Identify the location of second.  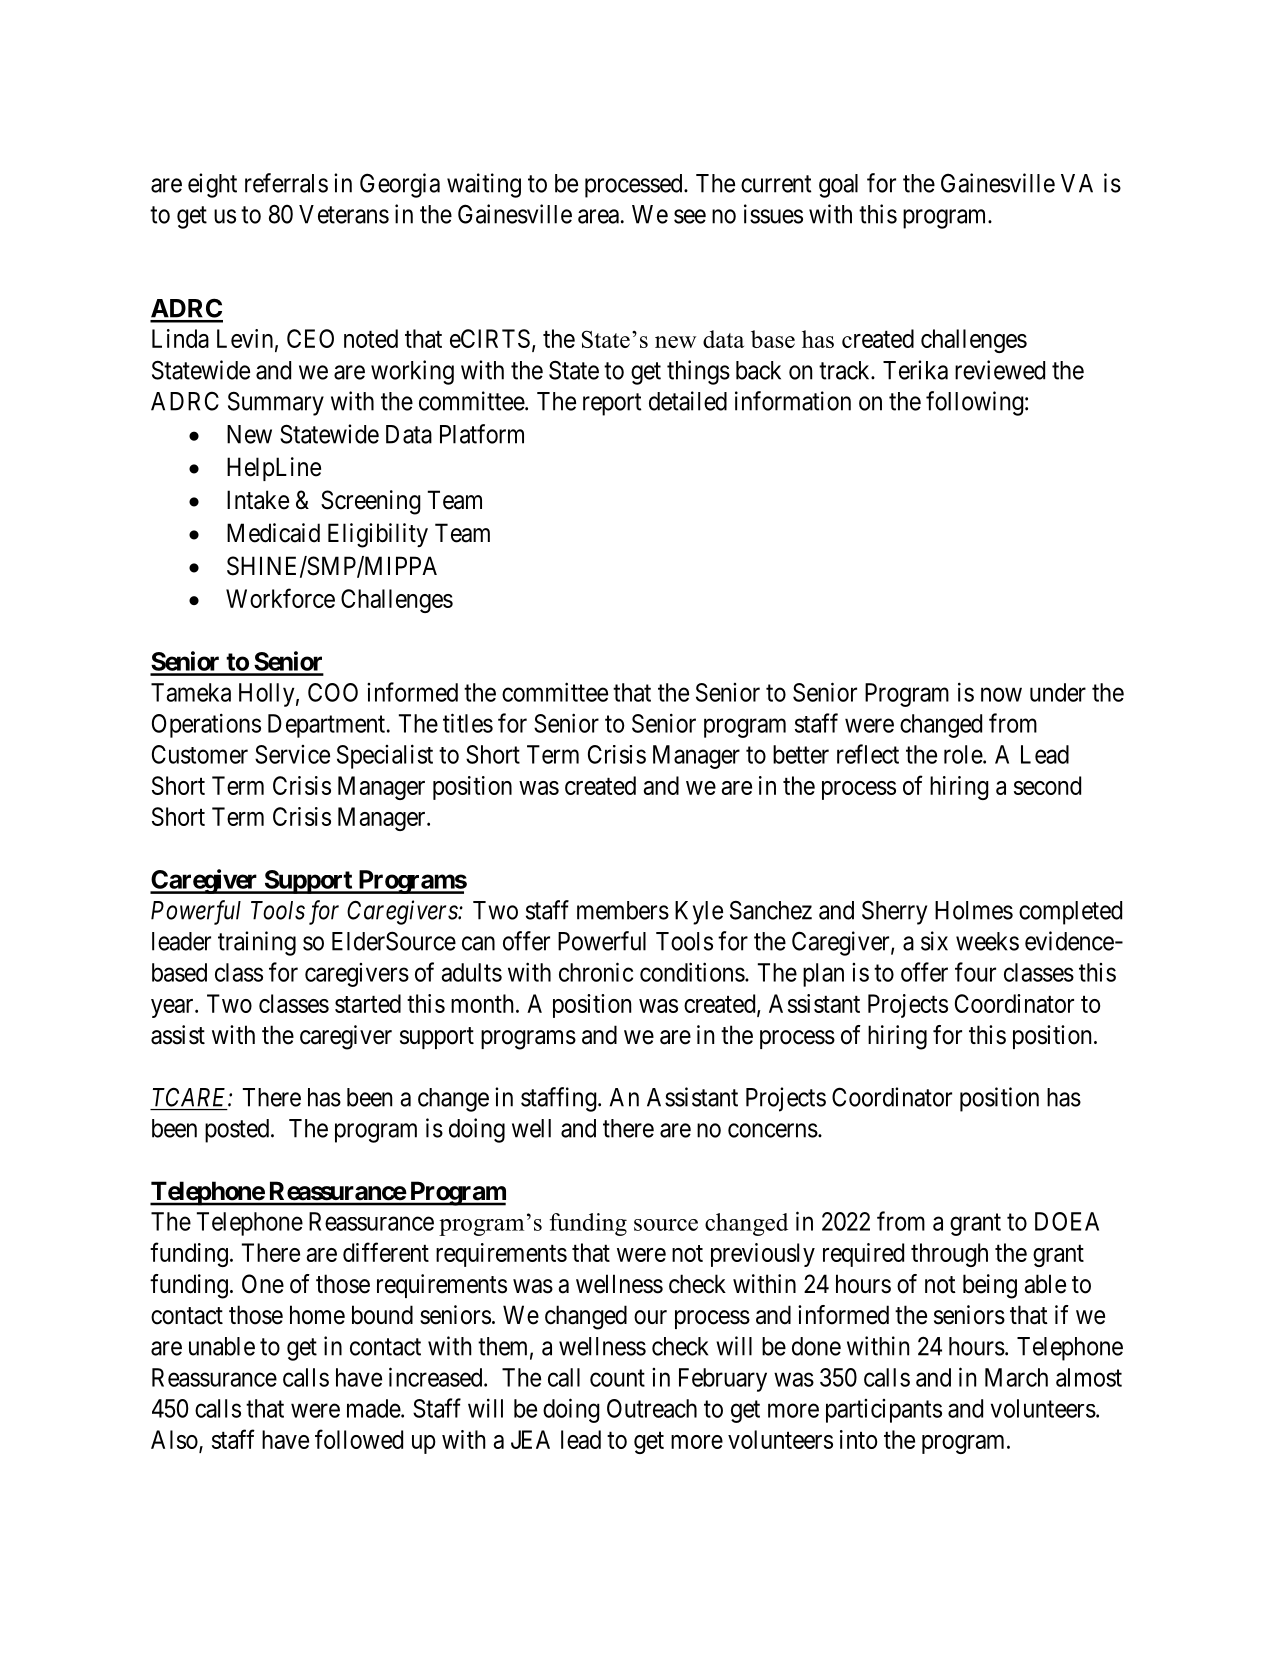
(1047, 785).
